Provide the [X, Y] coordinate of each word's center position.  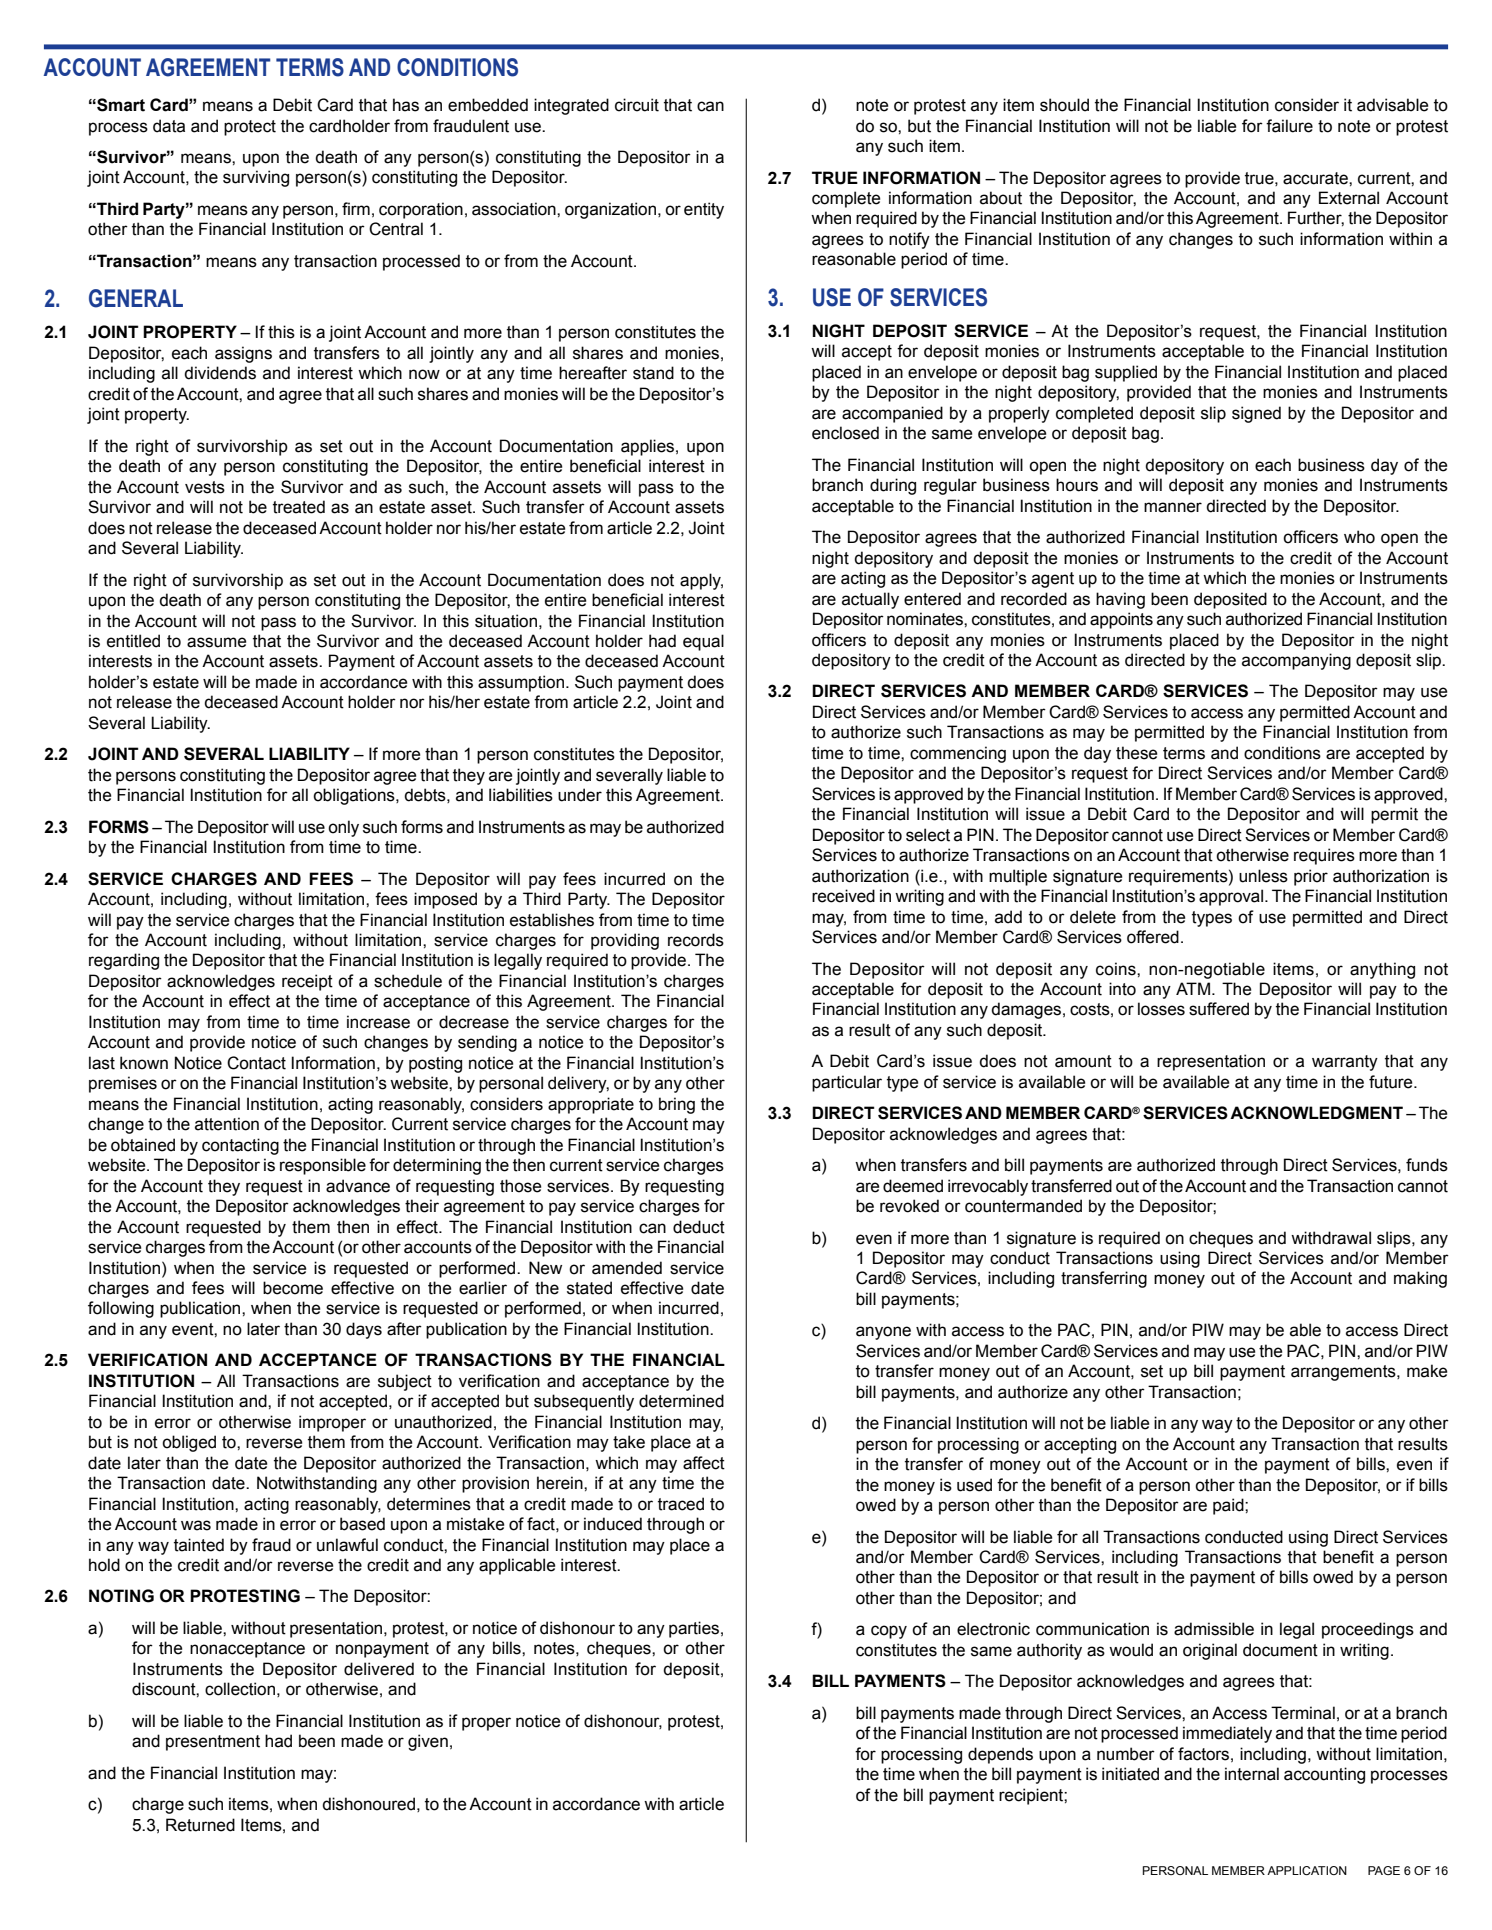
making [1420, 1279]
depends [1000, 1755]
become [293, 1288]
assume [216, 642]
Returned [200, 1825]
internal [1252, 1774]
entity [704, 210]
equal [703, 642]
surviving [256, 178]
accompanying [1296, 661]
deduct [699, 1227]
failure [1289, 126]
